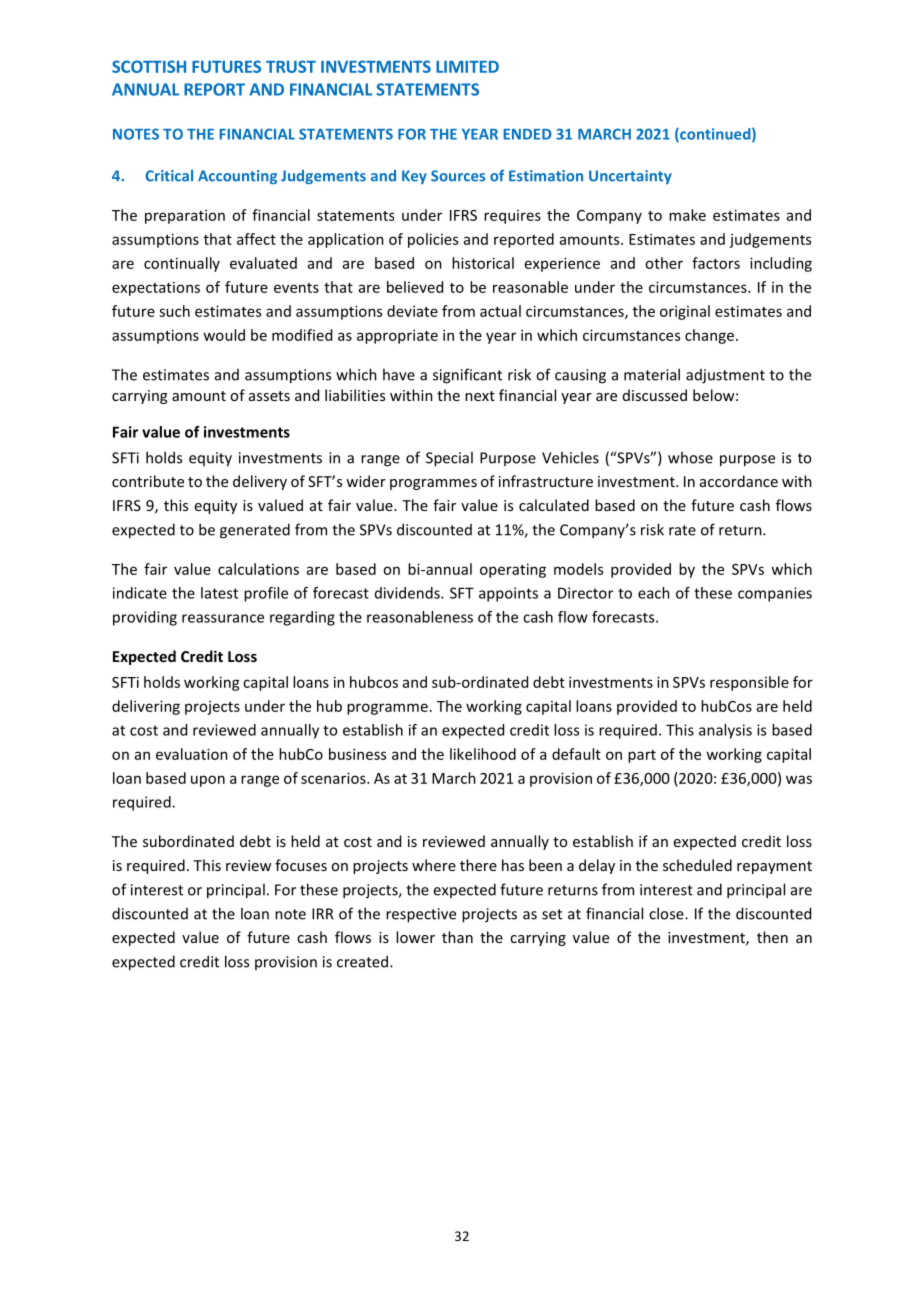 The image size is (924, 1308). Describe the element at coordinates (449, 459) in the image. I see `Special` at that location.
